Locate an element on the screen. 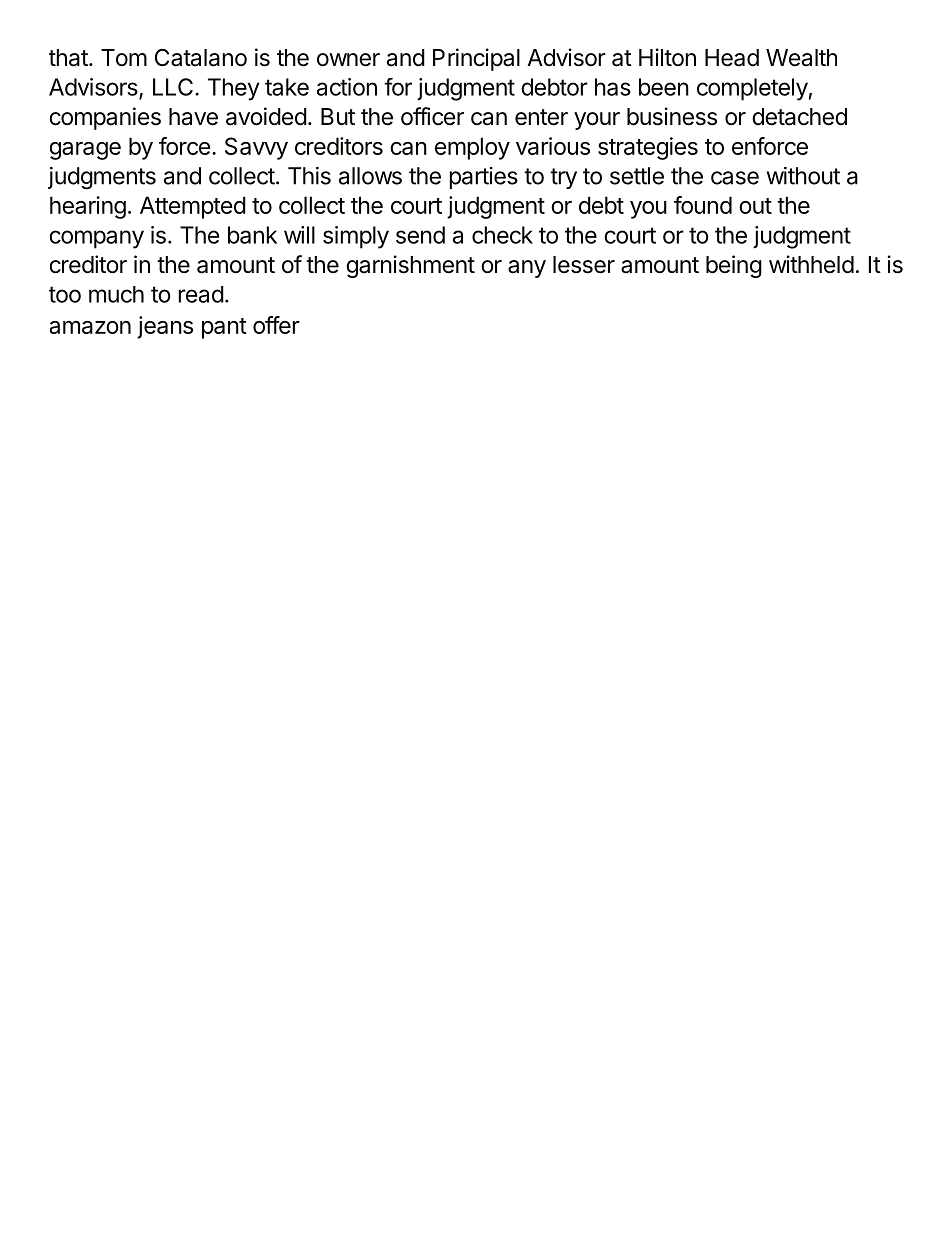 The height and width of the screenshot is (1233, 952). send is located at coordinates (420, 235).
